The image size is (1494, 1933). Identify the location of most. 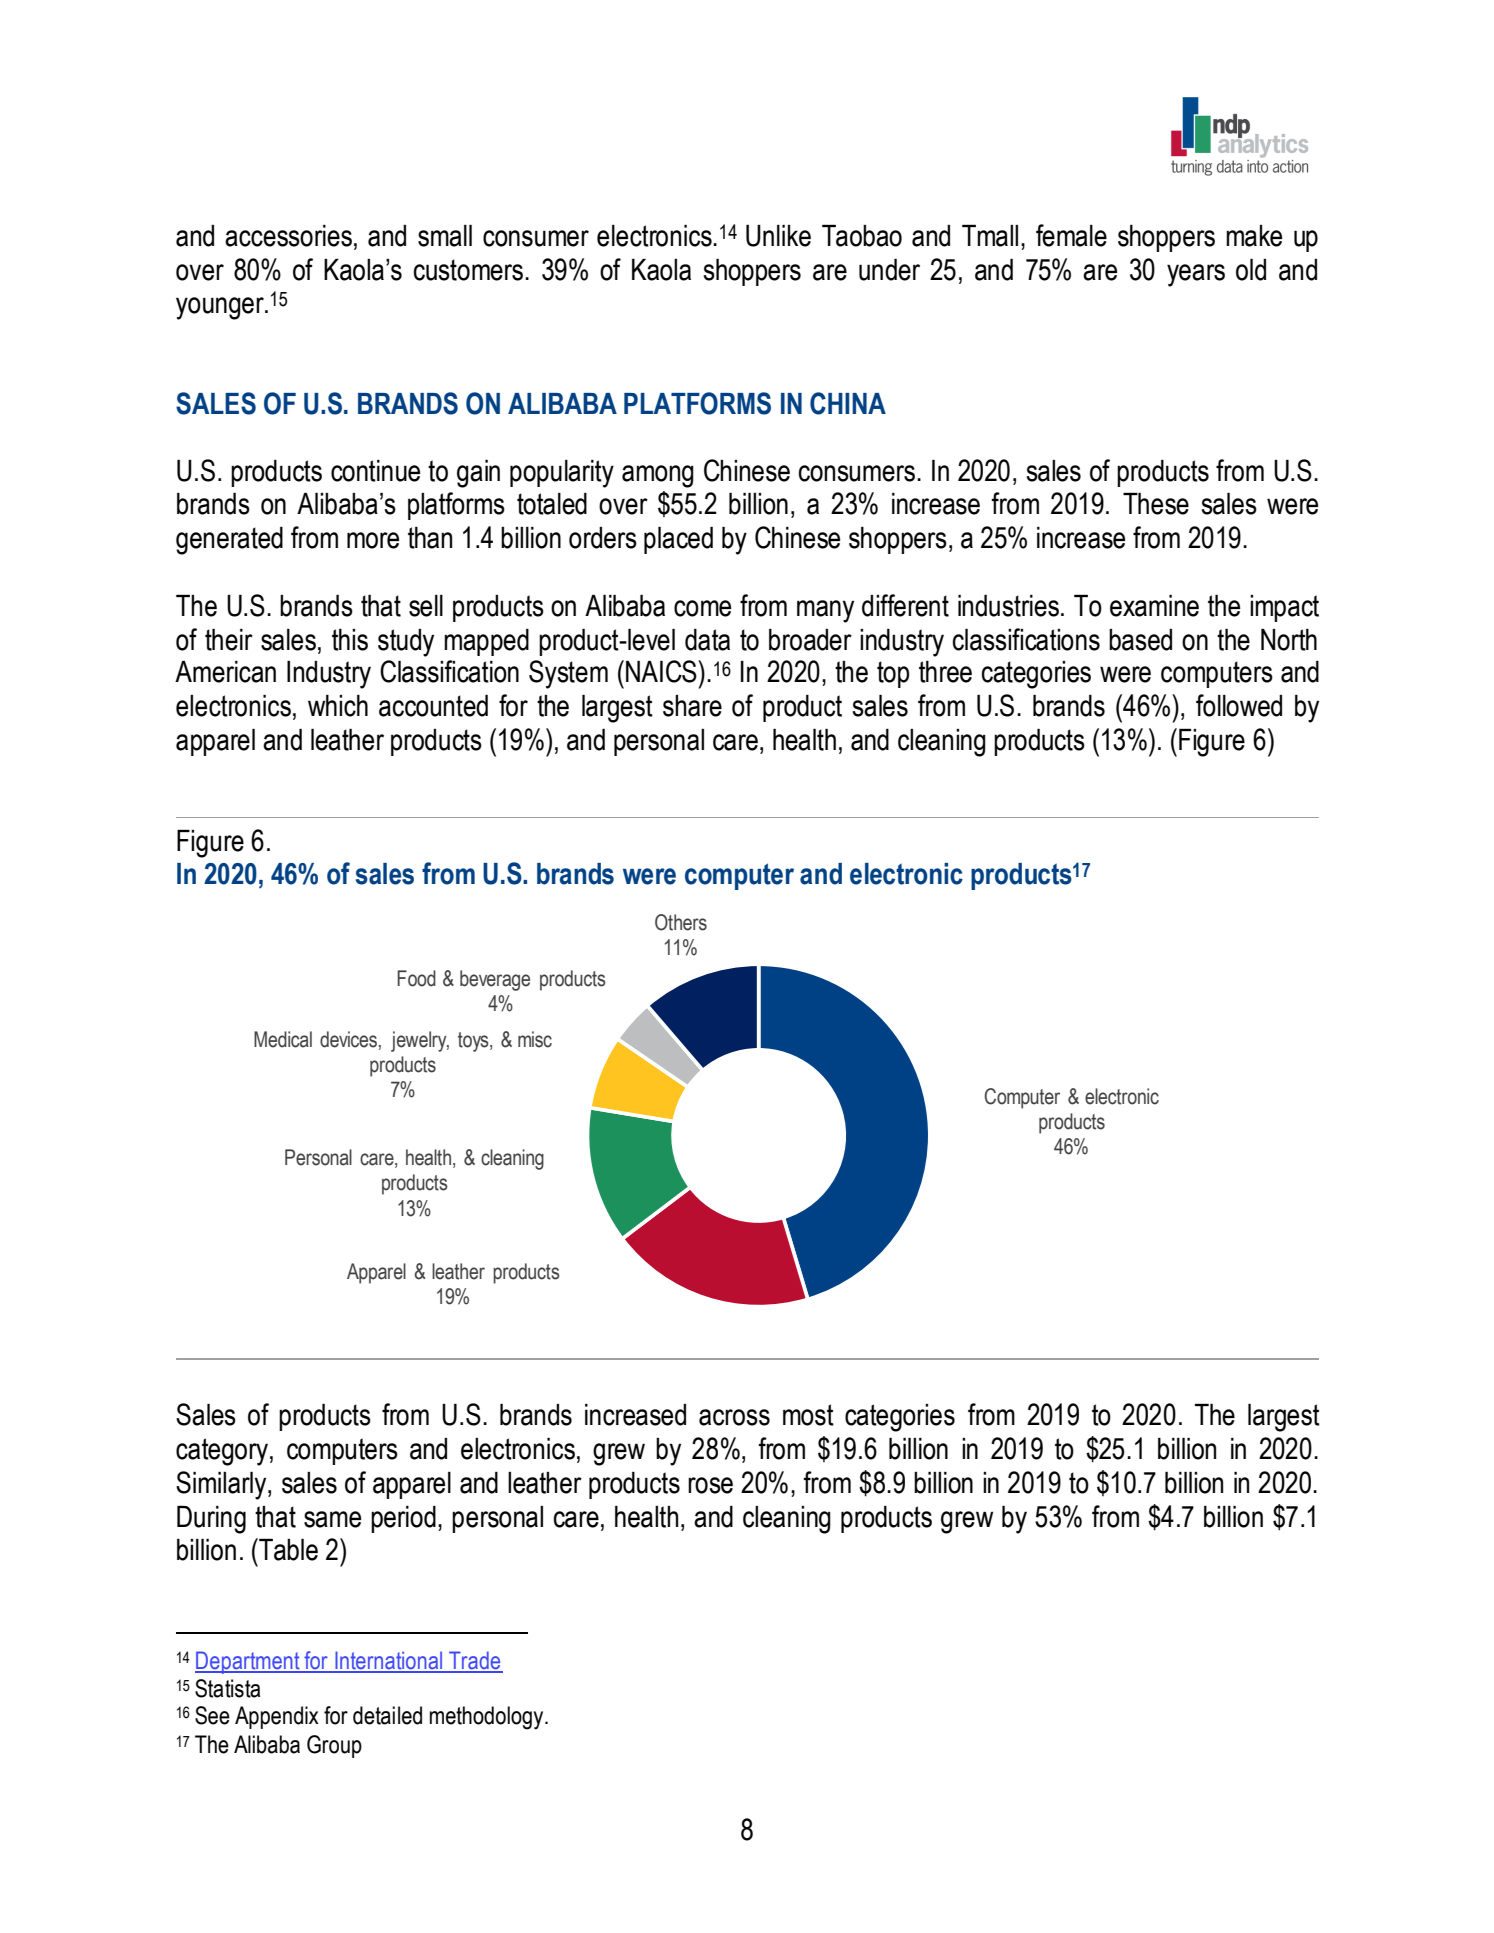
(808, 1415).
